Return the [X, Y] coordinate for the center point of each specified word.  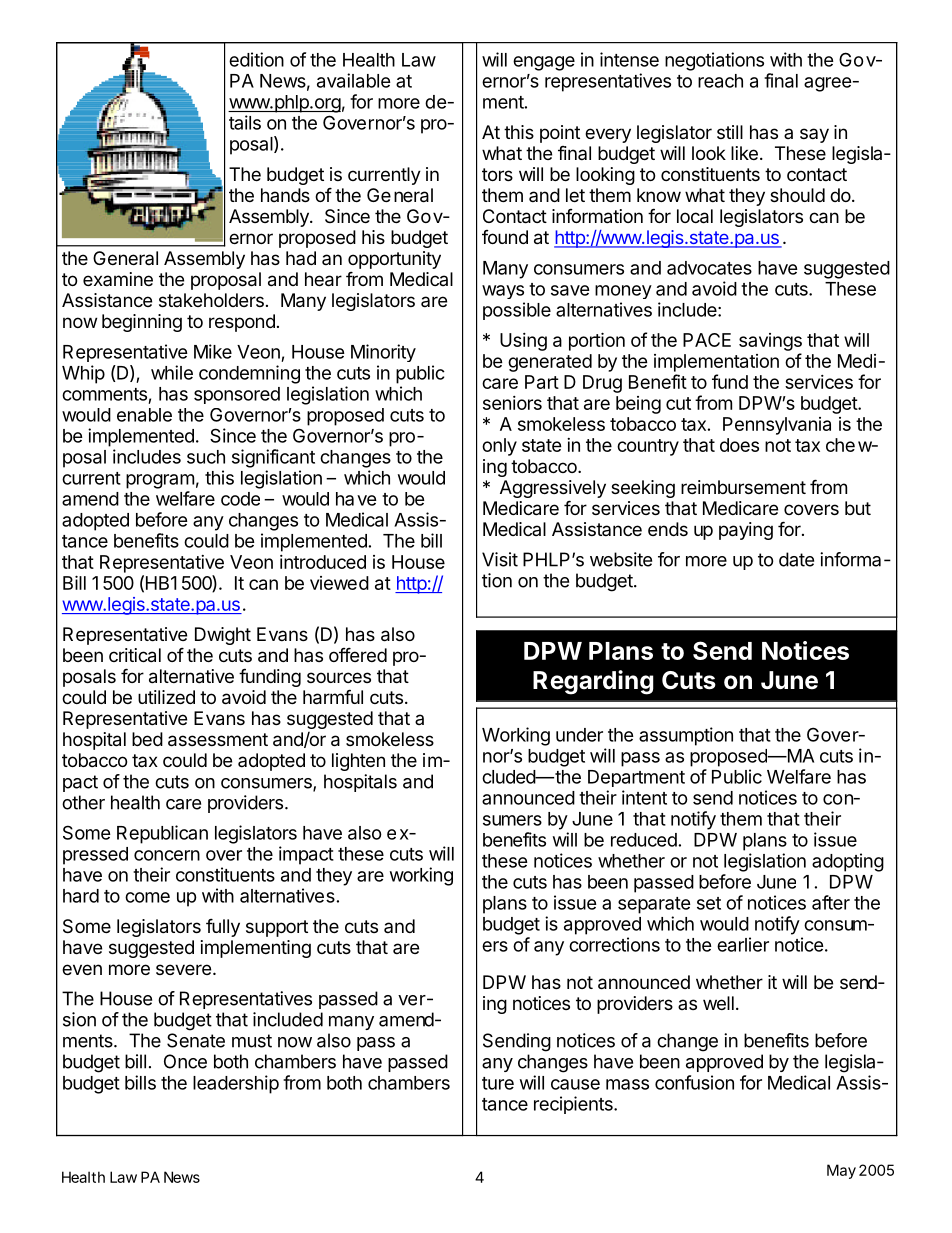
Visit [500, 559]
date [796, 559]
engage [544, 63]
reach [720, 81]
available [354, 80]
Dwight [223, 636]
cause [575, 1084]
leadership [236, 1084]
